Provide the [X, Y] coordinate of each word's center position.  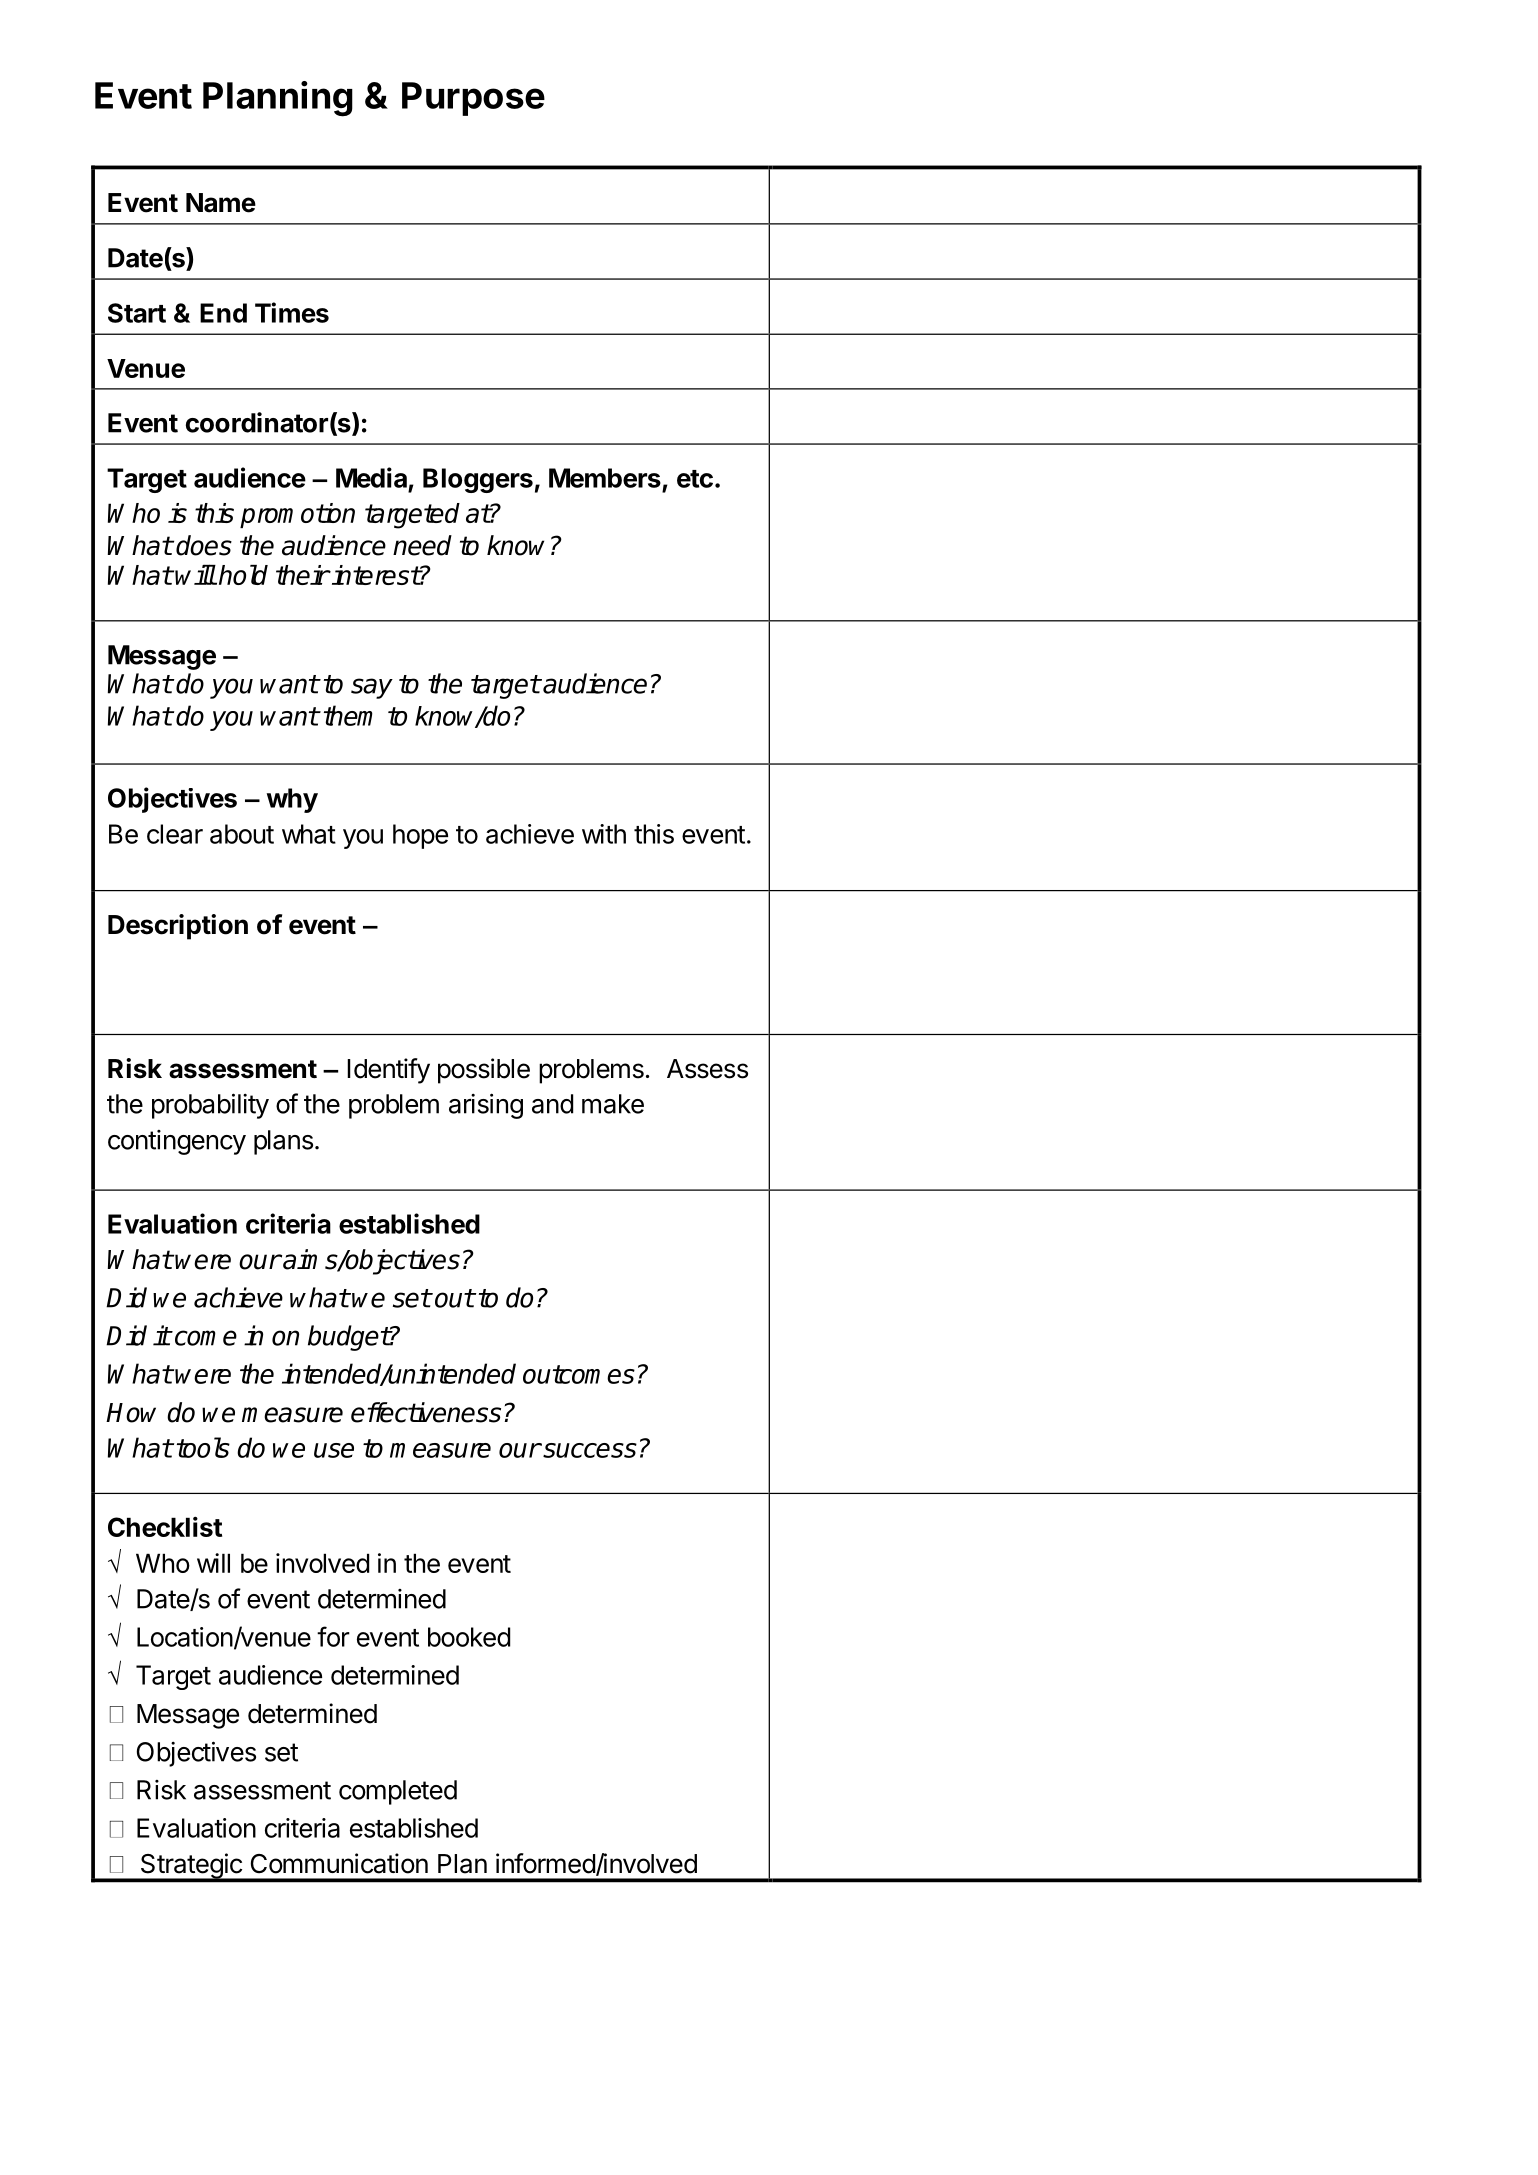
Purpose [473, 99]
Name [221, 203]
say [372, 688]
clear [175, 834]
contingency [177, 1142]
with [604, 834]
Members [605, 478]
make [613, 1104]
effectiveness [426, 1412]
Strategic [191, 1867]
